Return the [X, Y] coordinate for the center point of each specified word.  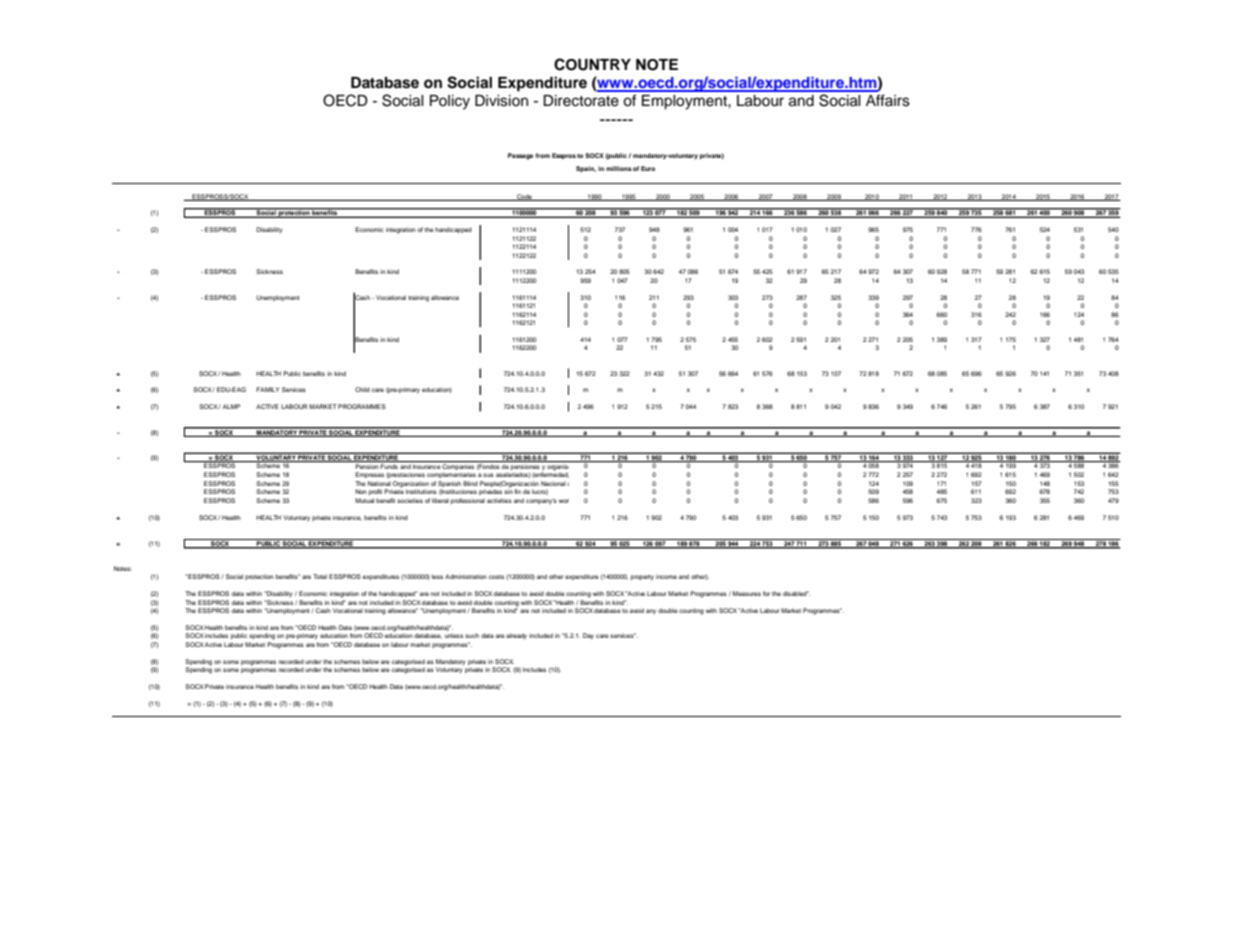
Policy [450, 102]
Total [320, 576]
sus [488, 475]
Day [588, 636]
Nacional [553, 483]
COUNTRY [592, 64]
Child [362, 389]
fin [518, 491]
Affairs [888, 100]
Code [524, 197]
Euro [648, 168]
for [766, 593]
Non [361, 491]
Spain [586, 169]
